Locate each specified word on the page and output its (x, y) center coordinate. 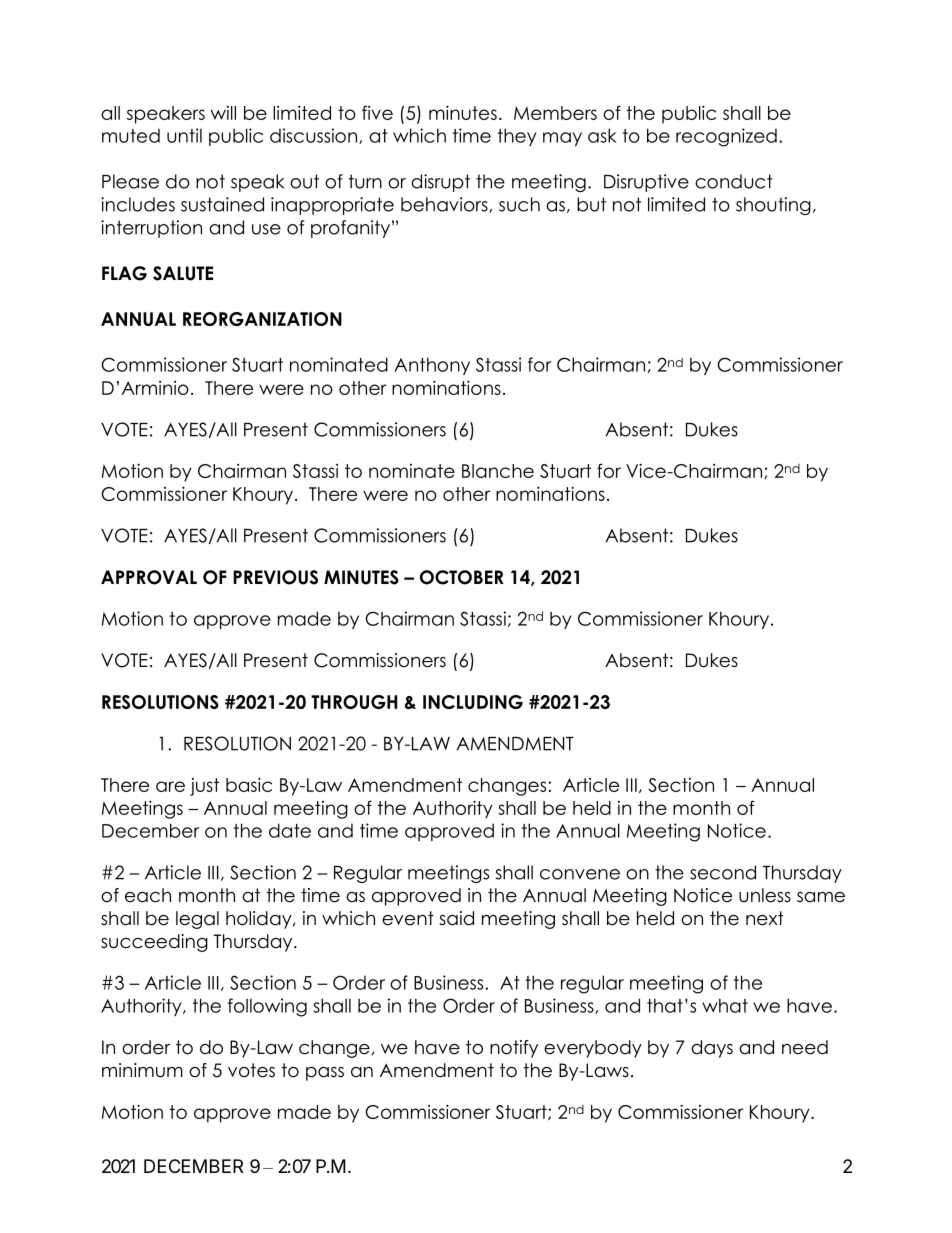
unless (765, 895)
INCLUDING (473, 702)
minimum (142, 1070)
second (723, 872)
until (184, 135)
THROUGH (354, 702)
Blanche (498, 471)
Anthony (432, 366)
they (517, 137)
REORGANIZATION (262, 319)
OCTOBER (462, 577)
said (456, 918)
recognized (726, 137)
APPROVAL (149, 577)
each (148, 895)
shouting (773, 206)
